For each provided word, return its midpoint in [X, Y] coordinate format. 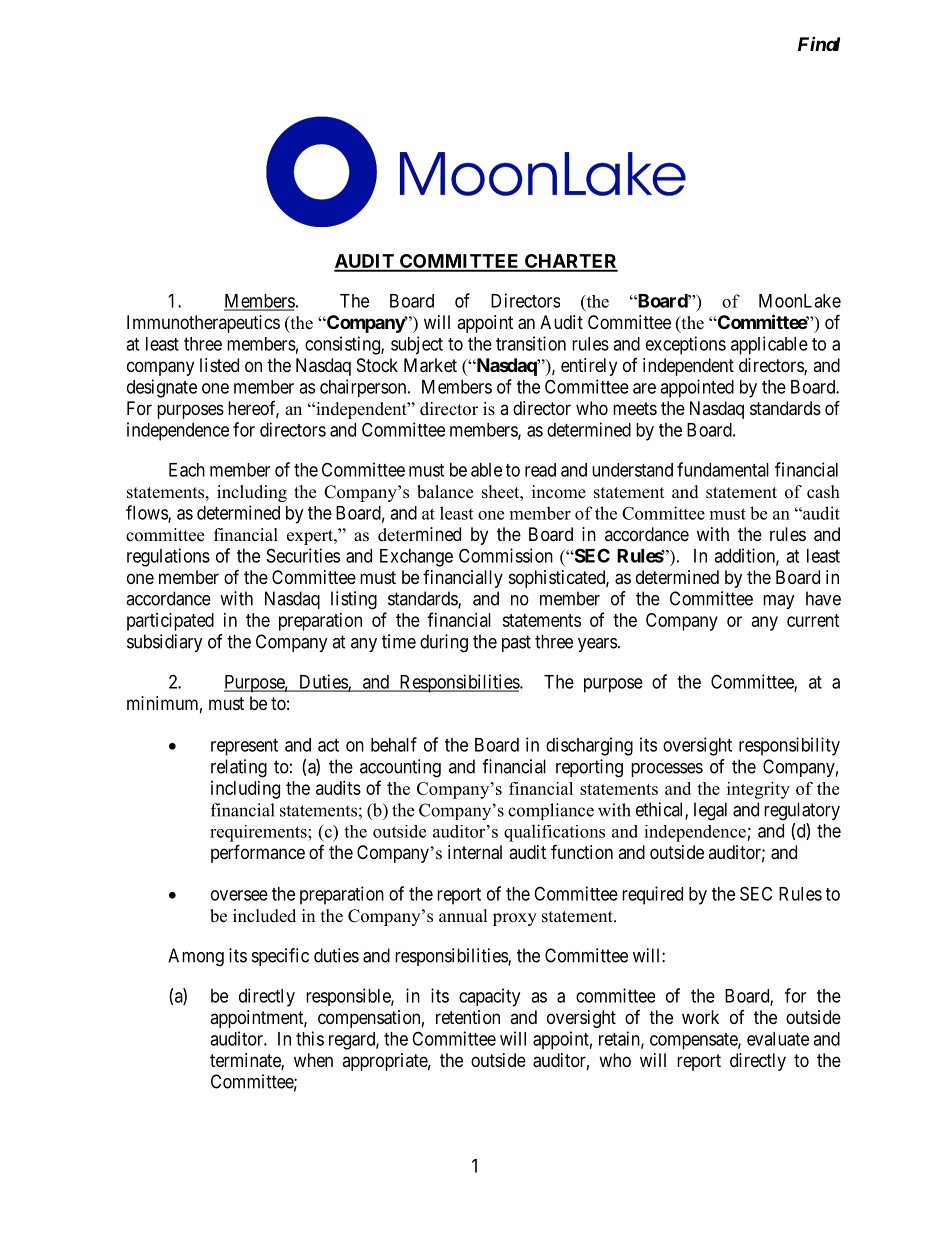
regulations [168, 557]
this [310, 1038]
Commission [506, 555]
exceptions [686, 345]
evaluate [778, 1039]
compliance [551, 811]
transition [531, 343]
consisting [343, 345]
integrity [758, 790]
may [779, 602]
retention [468, 1017]
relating [239, 768]
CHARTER [570, 262]
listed [219, 365]
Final [819, 44]
